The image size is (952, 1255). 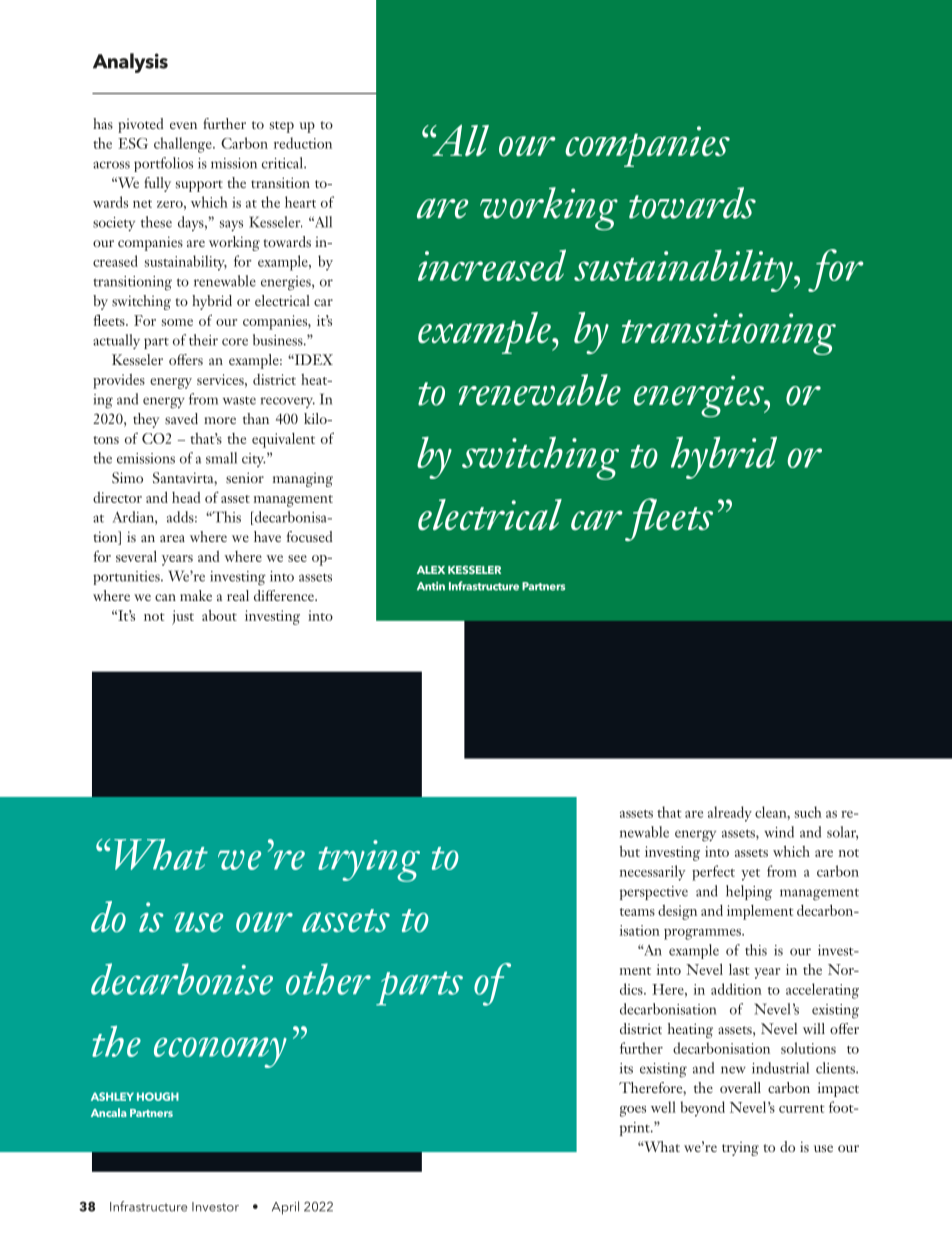 What do you see at coordinates (183, 125) in the screenshot?
I see `even` at bounding box center [183, 125].
